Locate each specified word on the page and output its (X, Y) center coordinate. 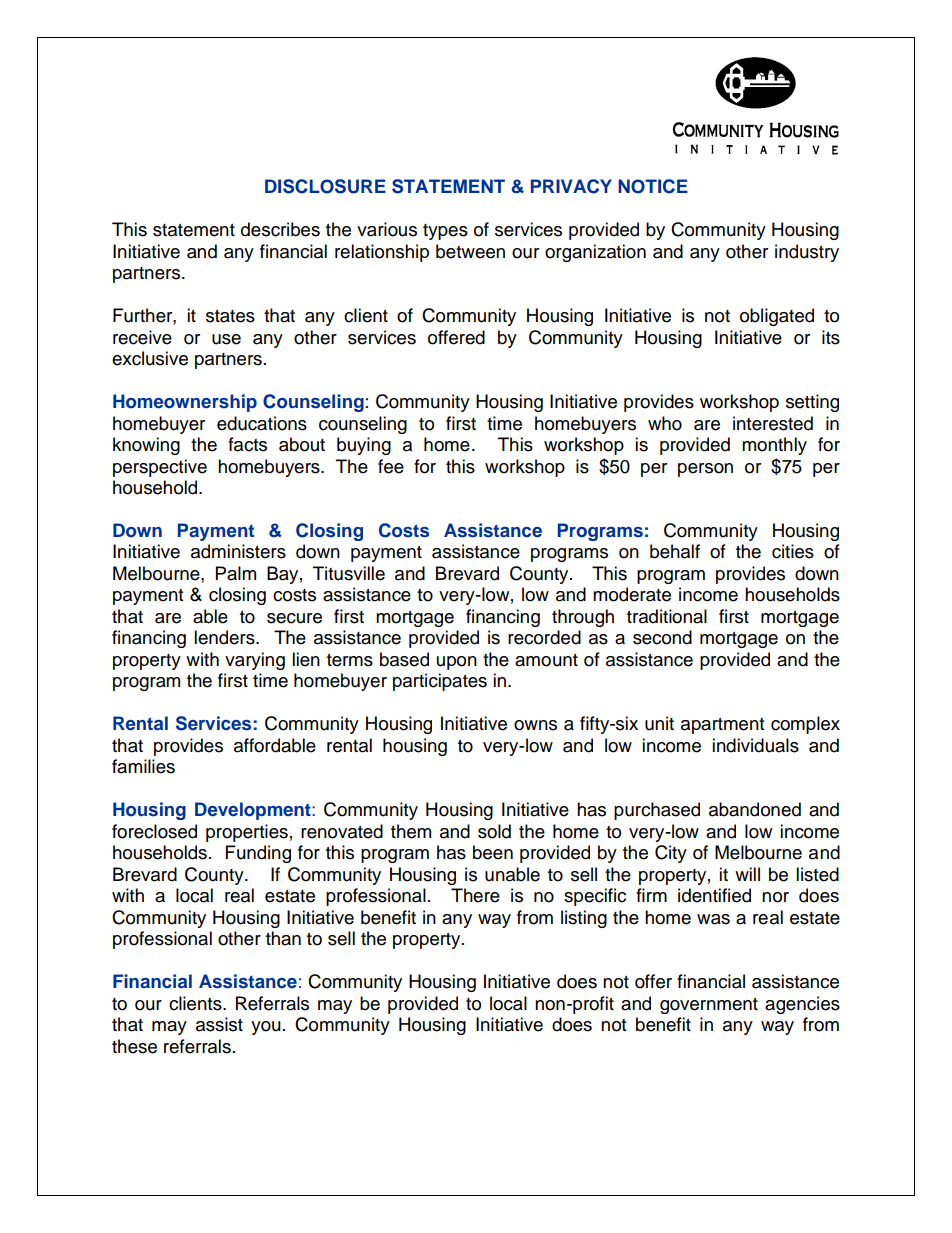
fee (391, 466)
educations (262, 423)
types (445, 232)
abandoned (755, 809)
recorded (544, 637)
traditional (667, 616)
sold (494, 831)
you (266, 1028)
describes (280, 229)
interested (773, 423)
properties (247, 833)
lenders (225, 637)
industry (807, 253)
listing (584, 919)
